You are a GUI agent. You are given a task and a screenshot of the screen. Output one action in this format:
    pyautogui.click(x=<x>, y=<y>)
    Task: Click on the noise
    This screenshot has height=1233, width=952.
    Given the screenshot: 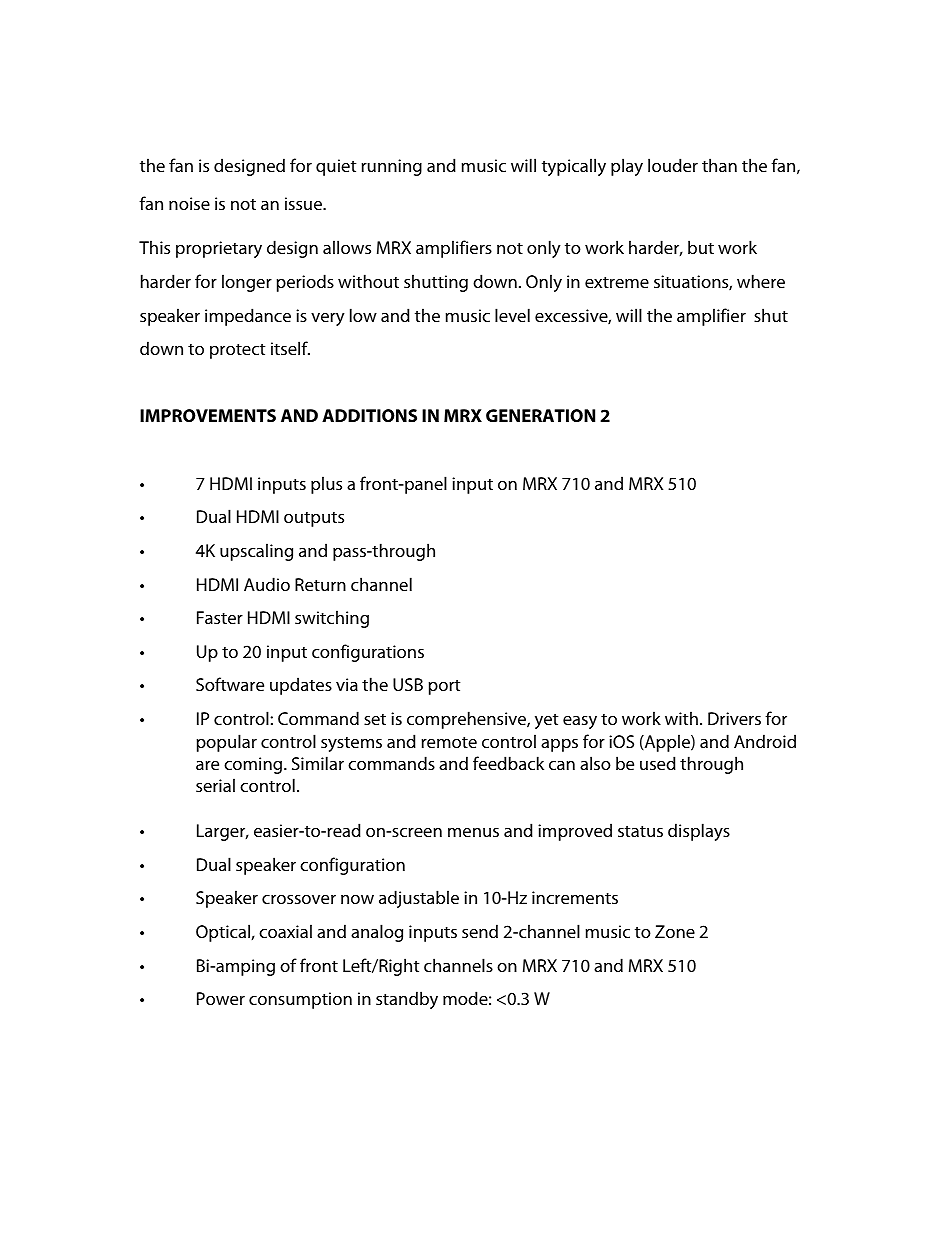 What is the action you would take?
    pyautogui.click(x=189, y=203)
